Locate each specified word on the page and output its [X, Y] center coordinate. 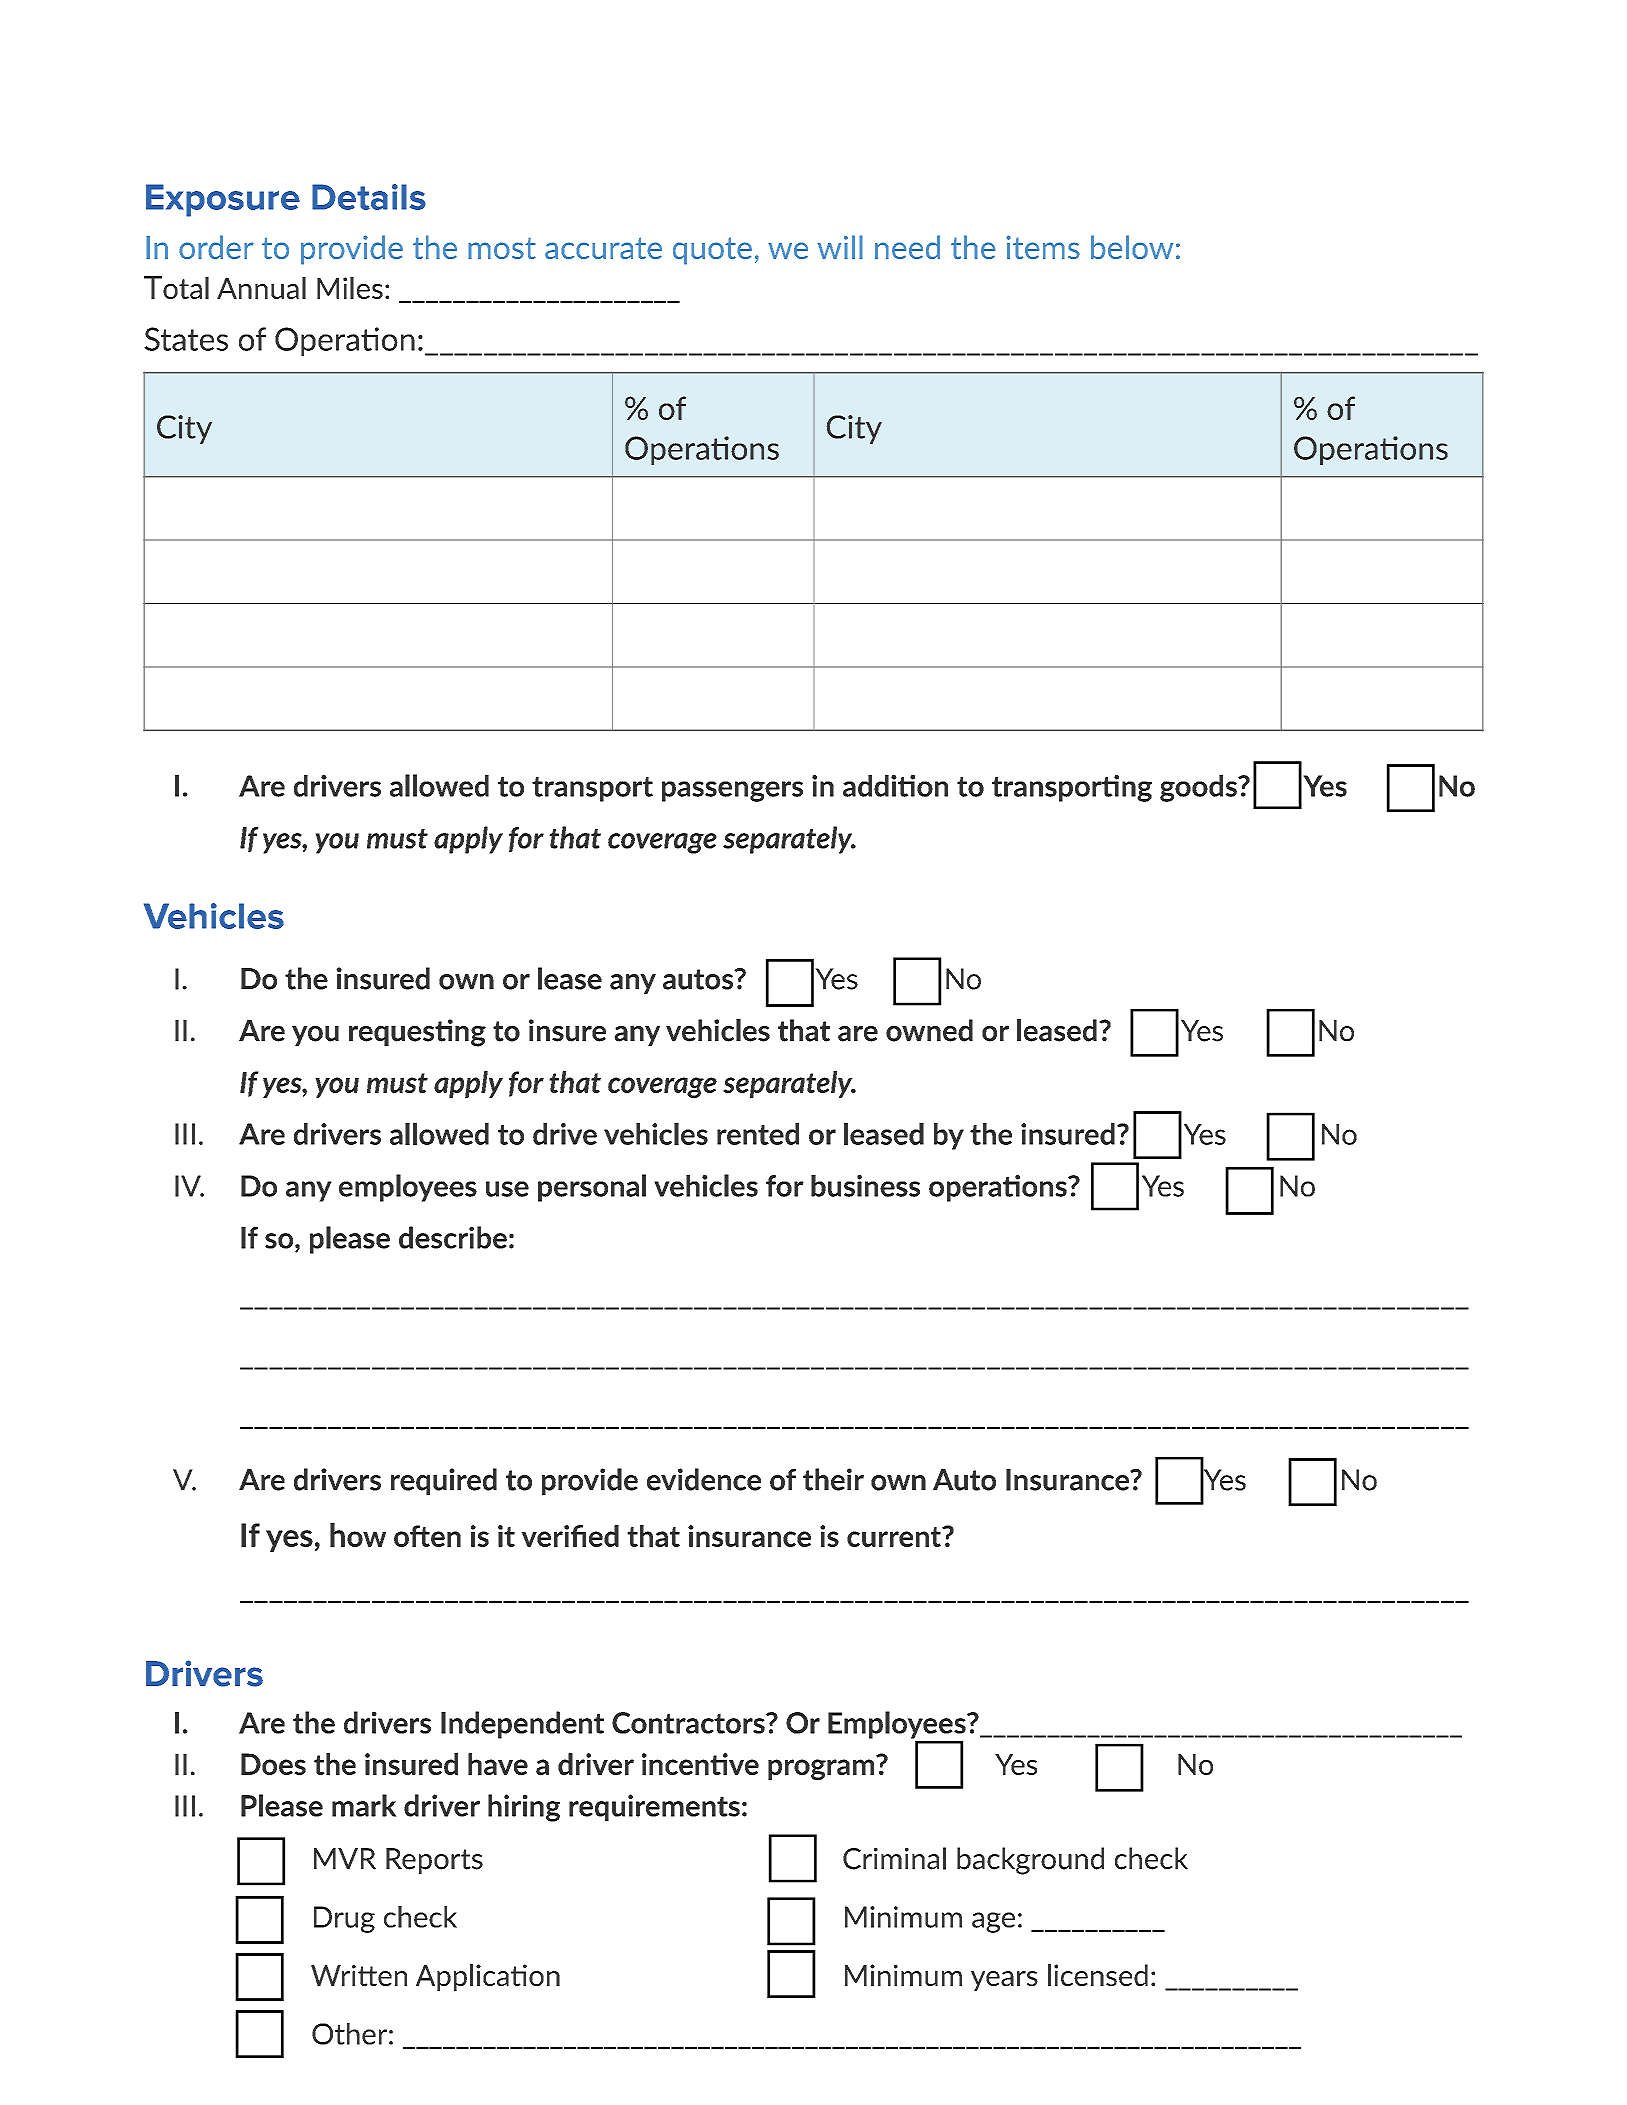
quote [712, 251]
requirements [654, 1807]
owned [929, 1030]
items [1043, 247]
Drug [344, 1919]
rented [758, 1134]
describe [453, 1237]
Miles [350, 288]
